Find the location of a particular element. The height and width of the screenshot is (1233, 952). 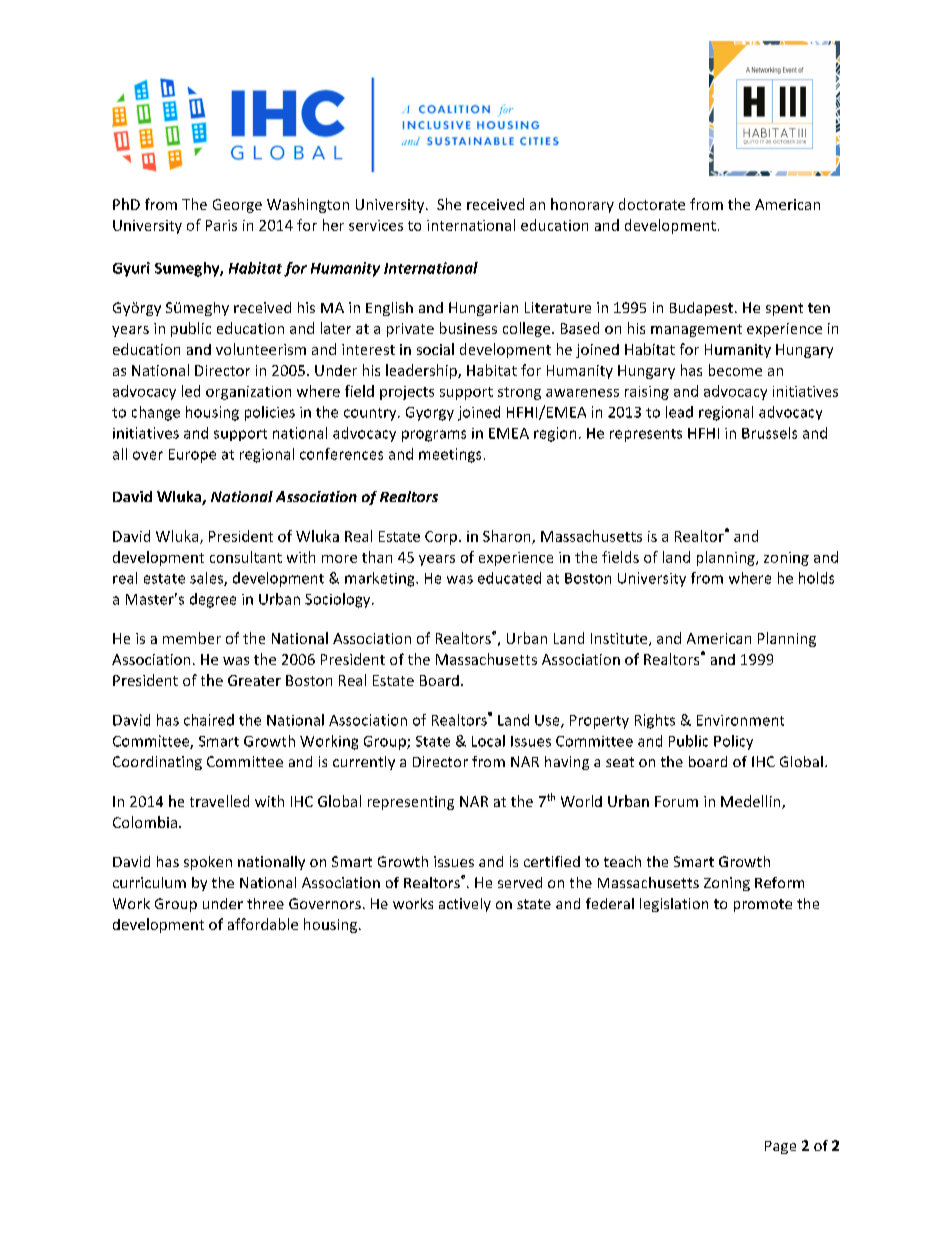

Page is located at coordinates (780, 1147).
